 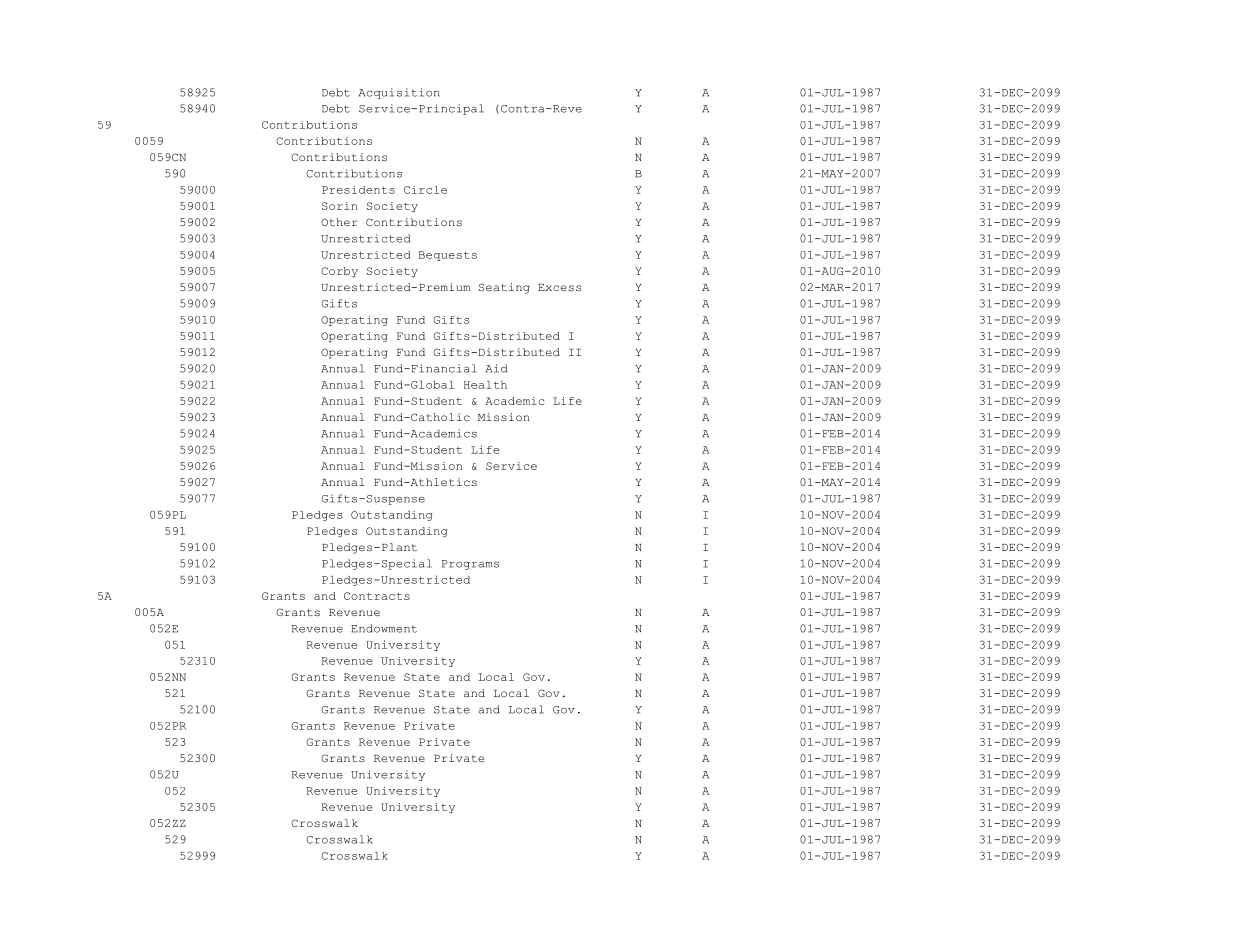 What do you see at coordinates (447, 256) in the document?
I see `Bequests` at bounding box center [447, 256].
